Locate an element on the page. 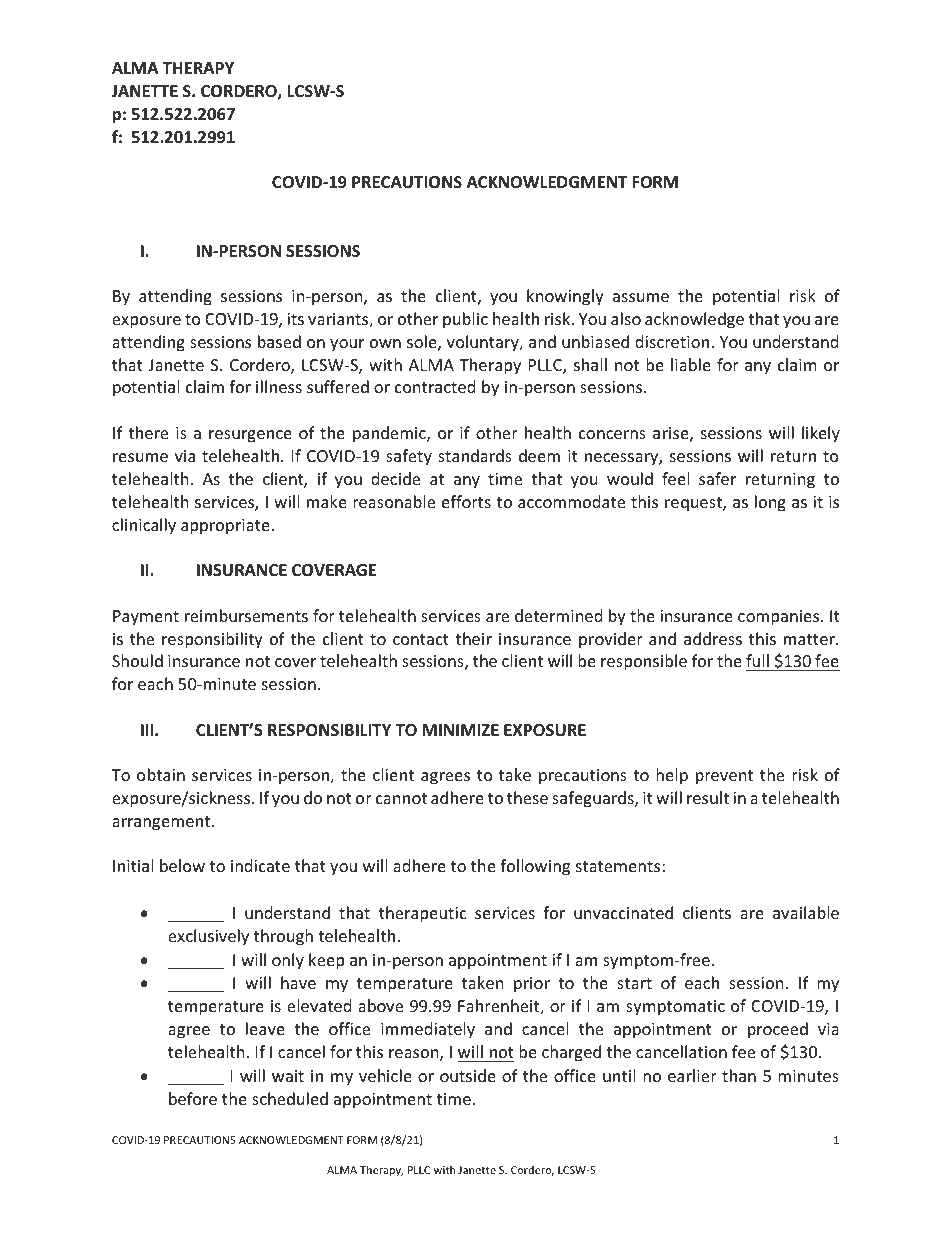 The height and width of the image is (1233, 952). therapeutic is located at coordinates (423, 914).
